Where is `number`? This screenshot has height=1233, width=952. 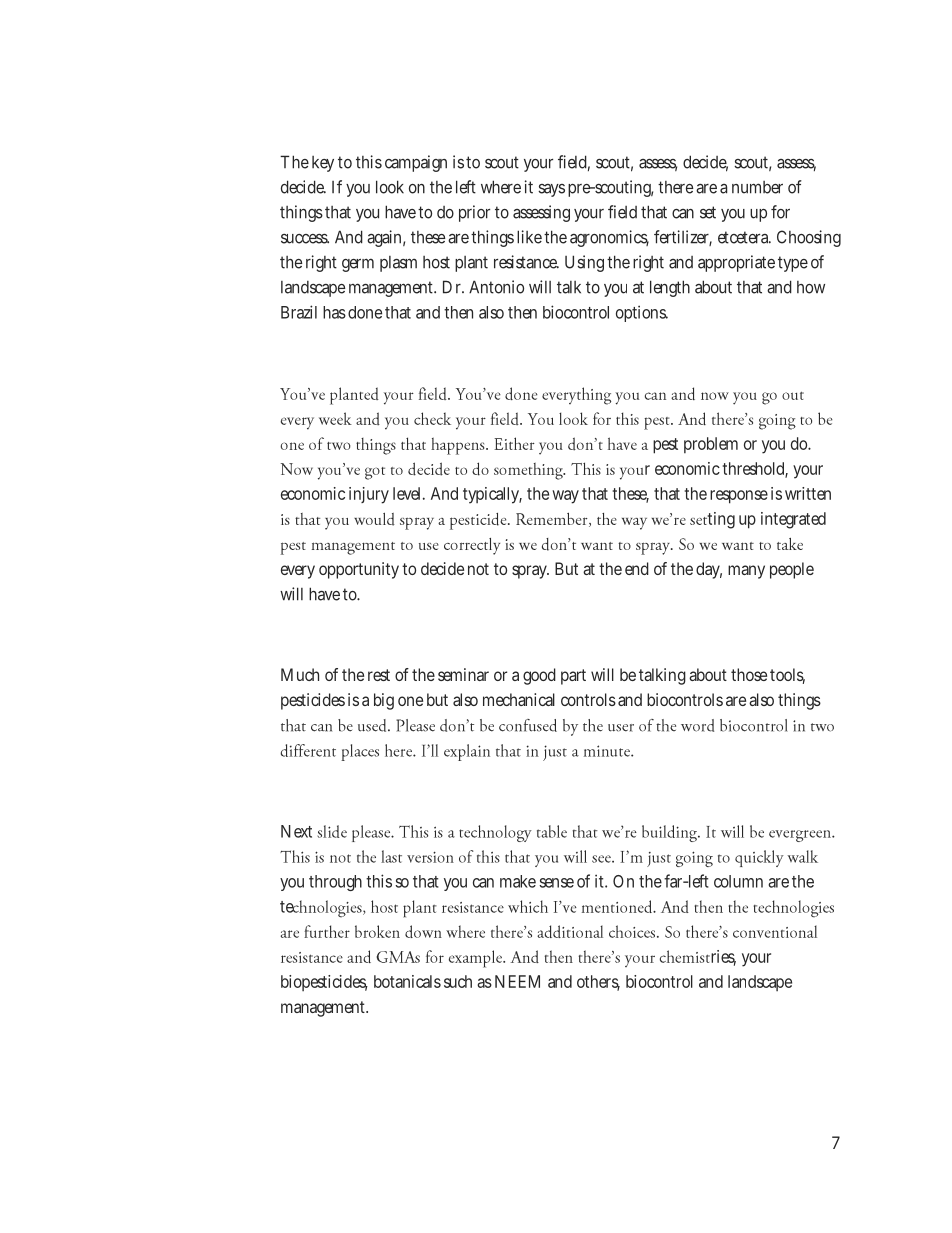 number is located at coordinates (757, 187).
